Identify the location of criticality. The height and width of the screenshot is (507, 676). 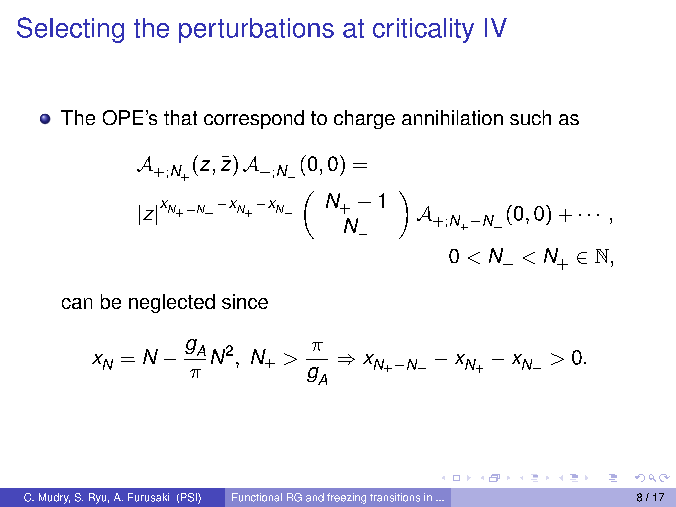
(423, 30).
